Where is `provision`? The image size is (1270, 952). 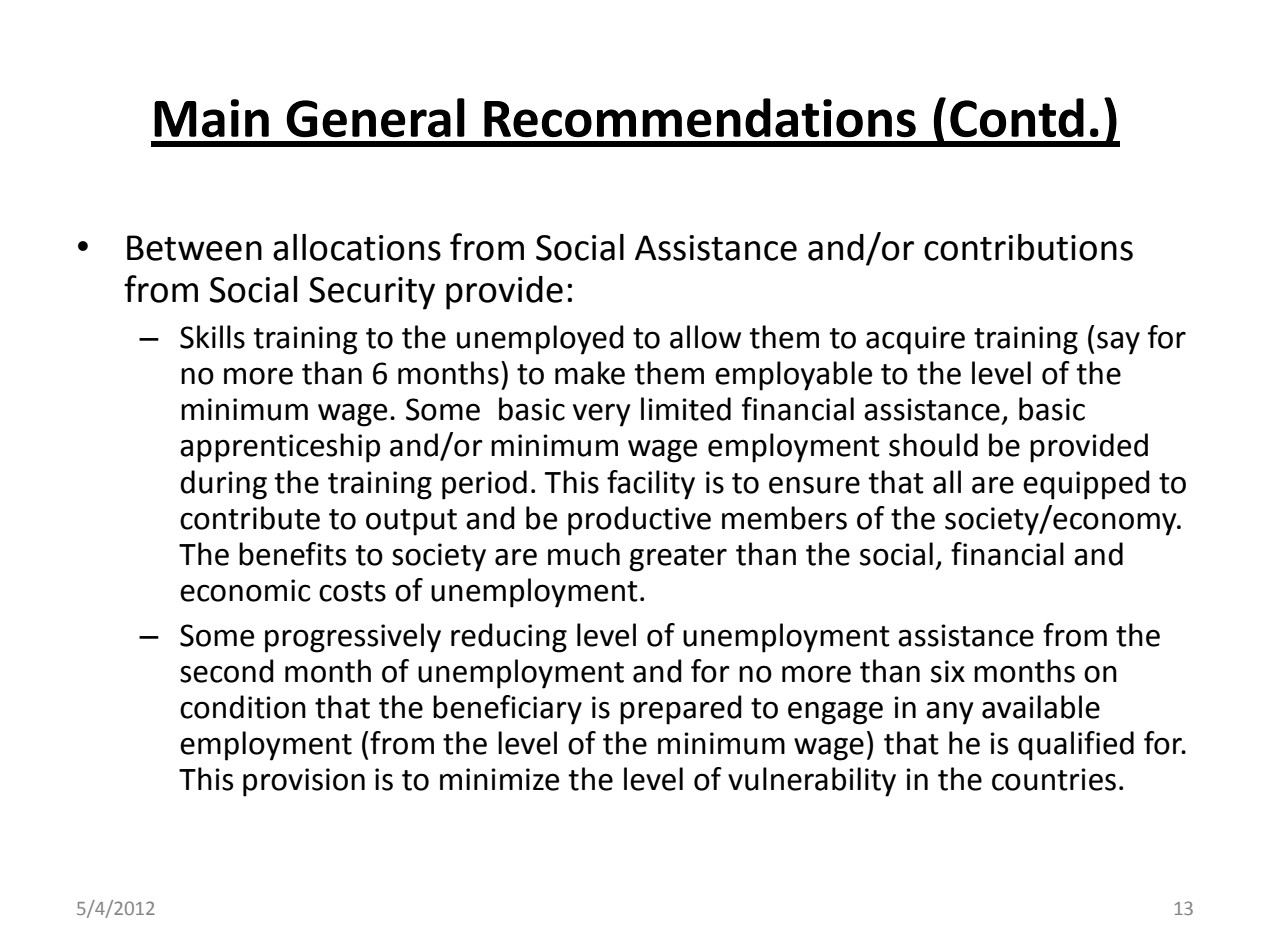 provision is located at coordinates (304, 782).
